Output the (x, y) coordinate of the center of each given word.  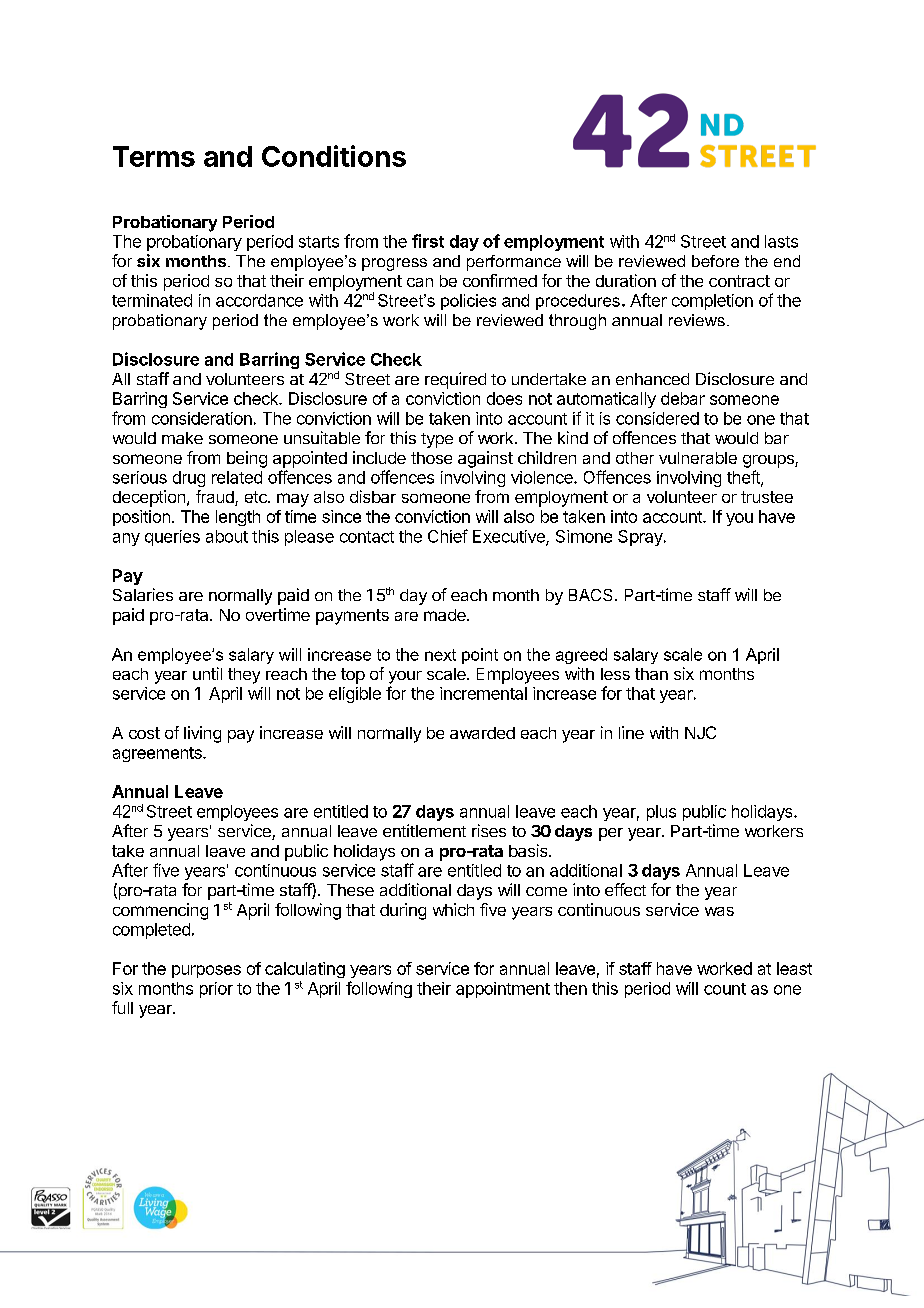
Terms (154, 156)
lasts (781, 241)
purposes (206, 971)
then (570, 988)
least (794, 968)
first (428, 241)
